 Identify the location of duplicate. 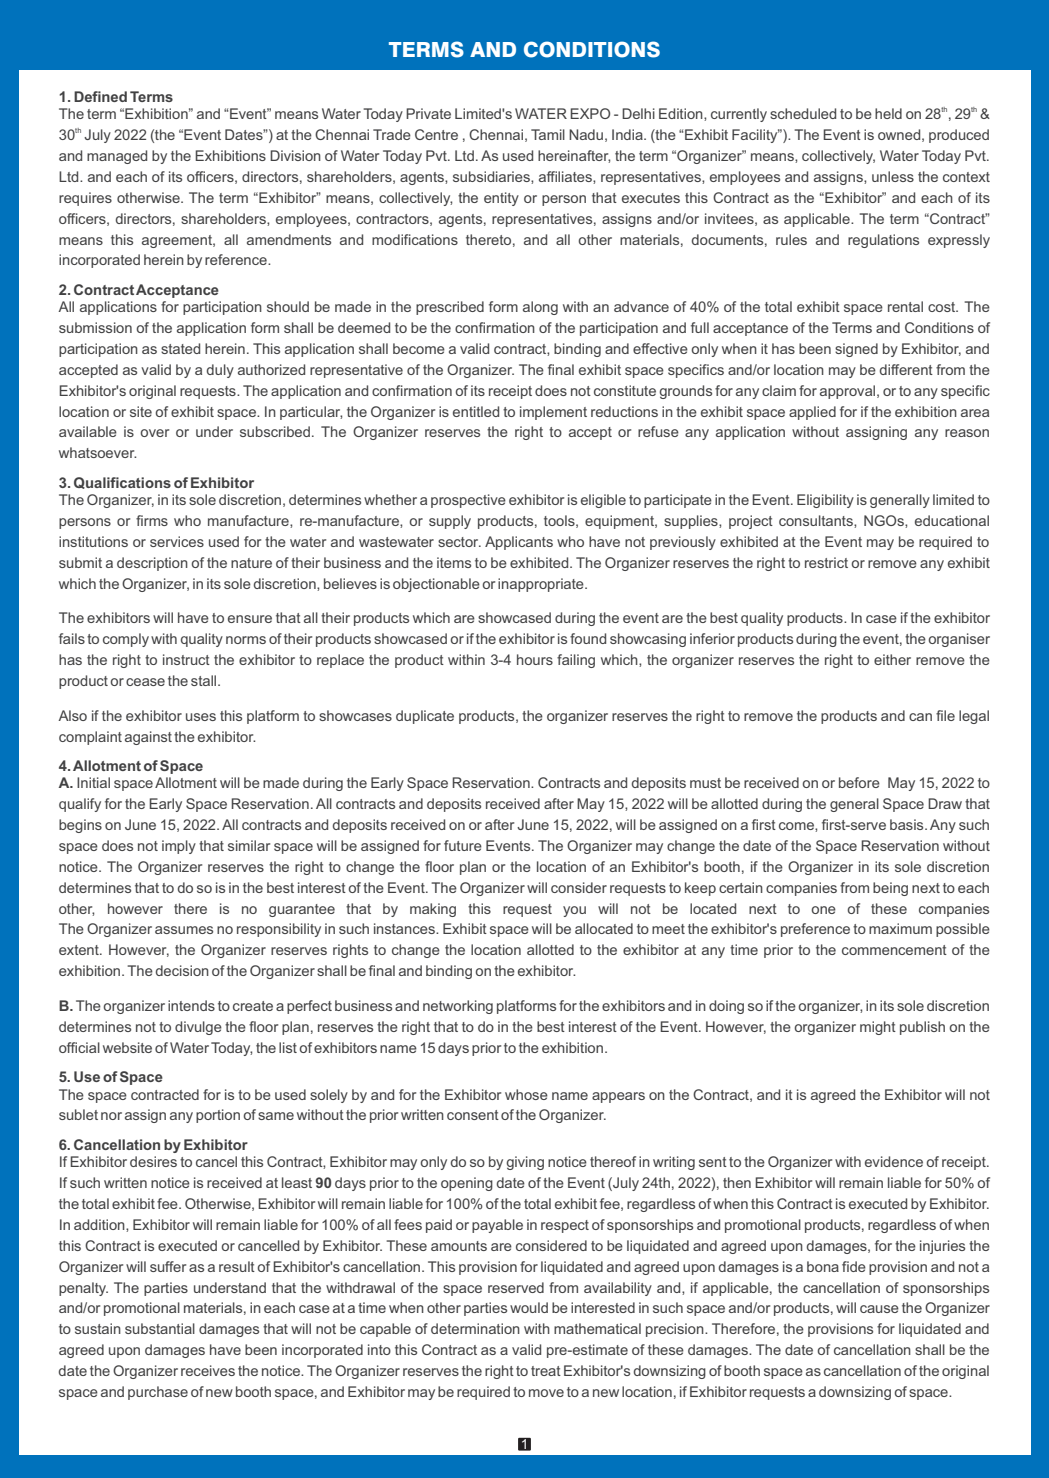
(425, 717).
